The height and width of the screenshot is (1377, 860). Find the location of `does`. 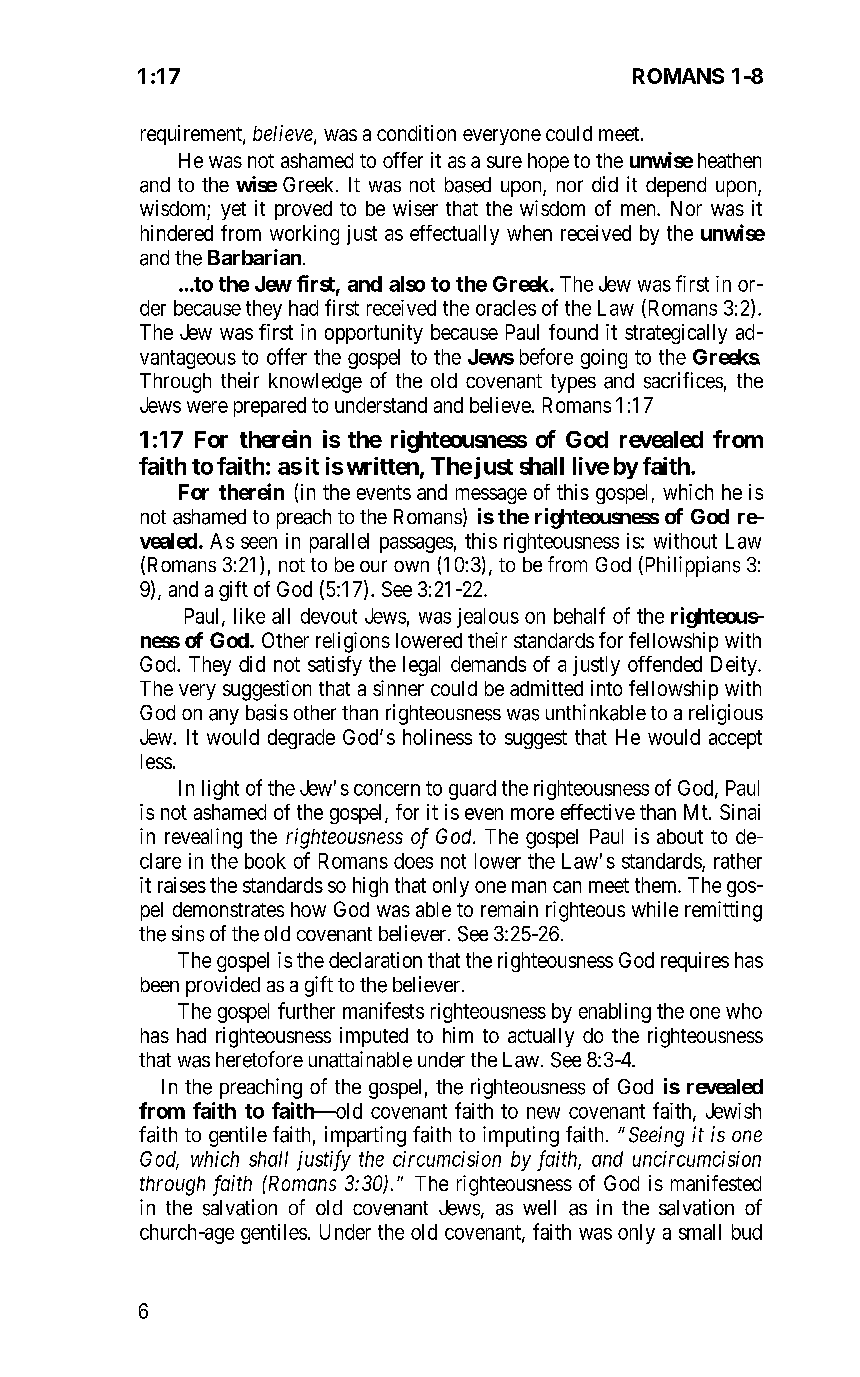

does is located at coordinates (413, 861).
